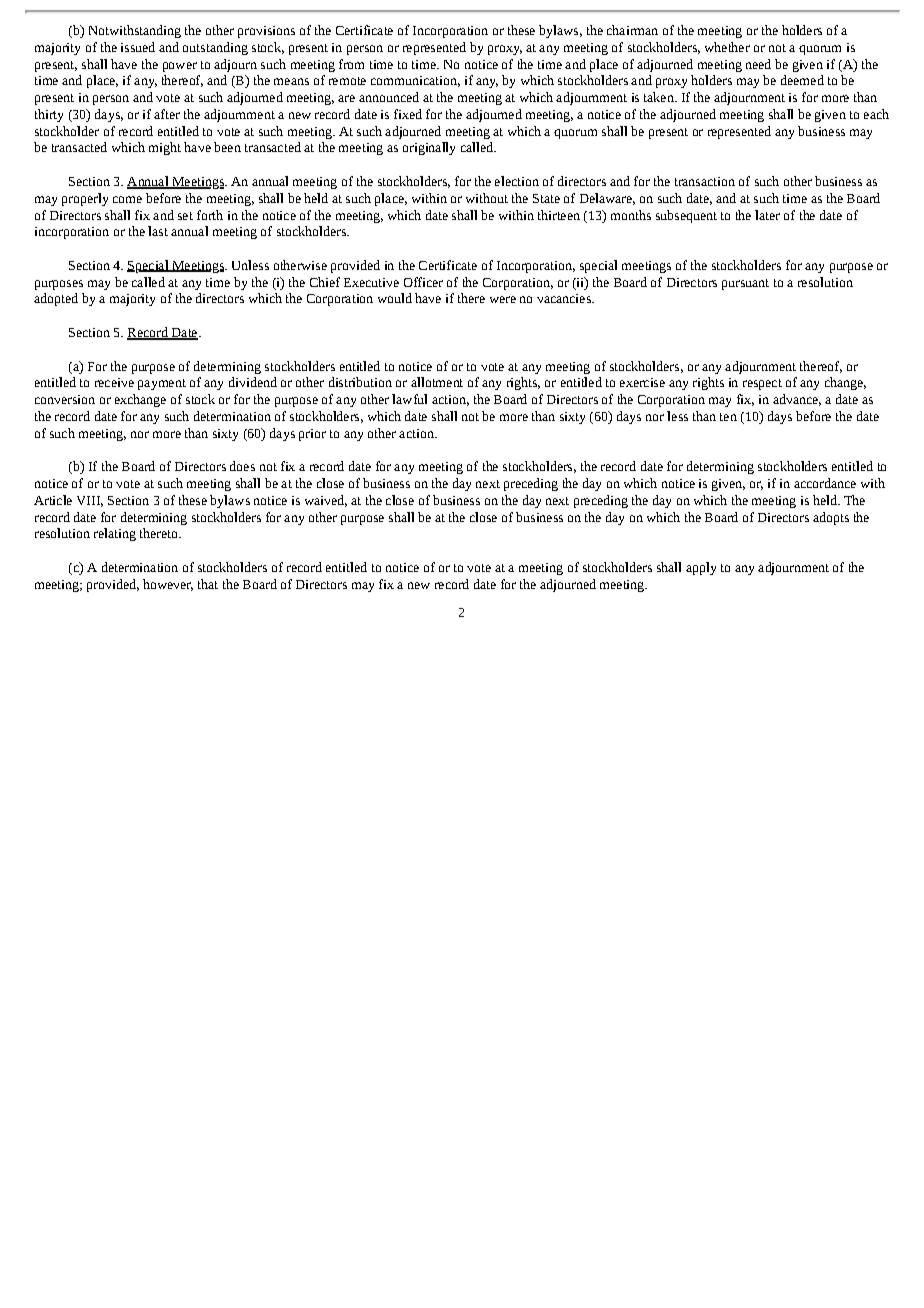 The height and width of the screenshot is (1308, 924). Describe the element at coordinates (138, 47) in the screenshot. I see `issued` at that location.
